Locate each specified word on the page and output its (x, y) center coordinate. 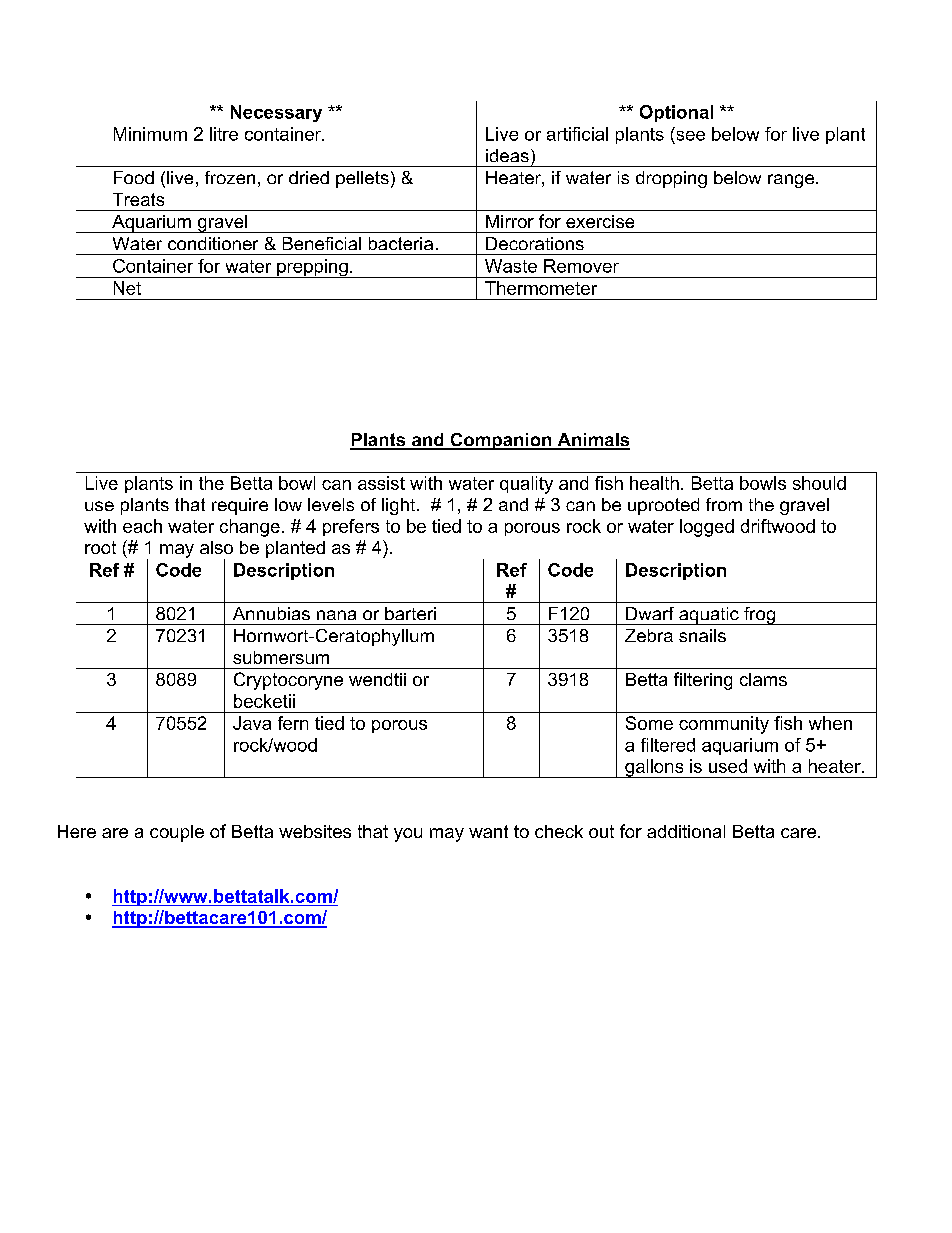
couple (177, 833)
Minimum (150, 134)
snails (702, 635)
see (691, 136)
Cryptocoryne (288, 681)
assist (381, 483)
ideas (507, 155)
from (724, 504)
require (240, 506)
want (488, 831)
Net (127, 288)
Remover (581, 266)
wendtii (377, 679)
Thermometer (541, 288)
